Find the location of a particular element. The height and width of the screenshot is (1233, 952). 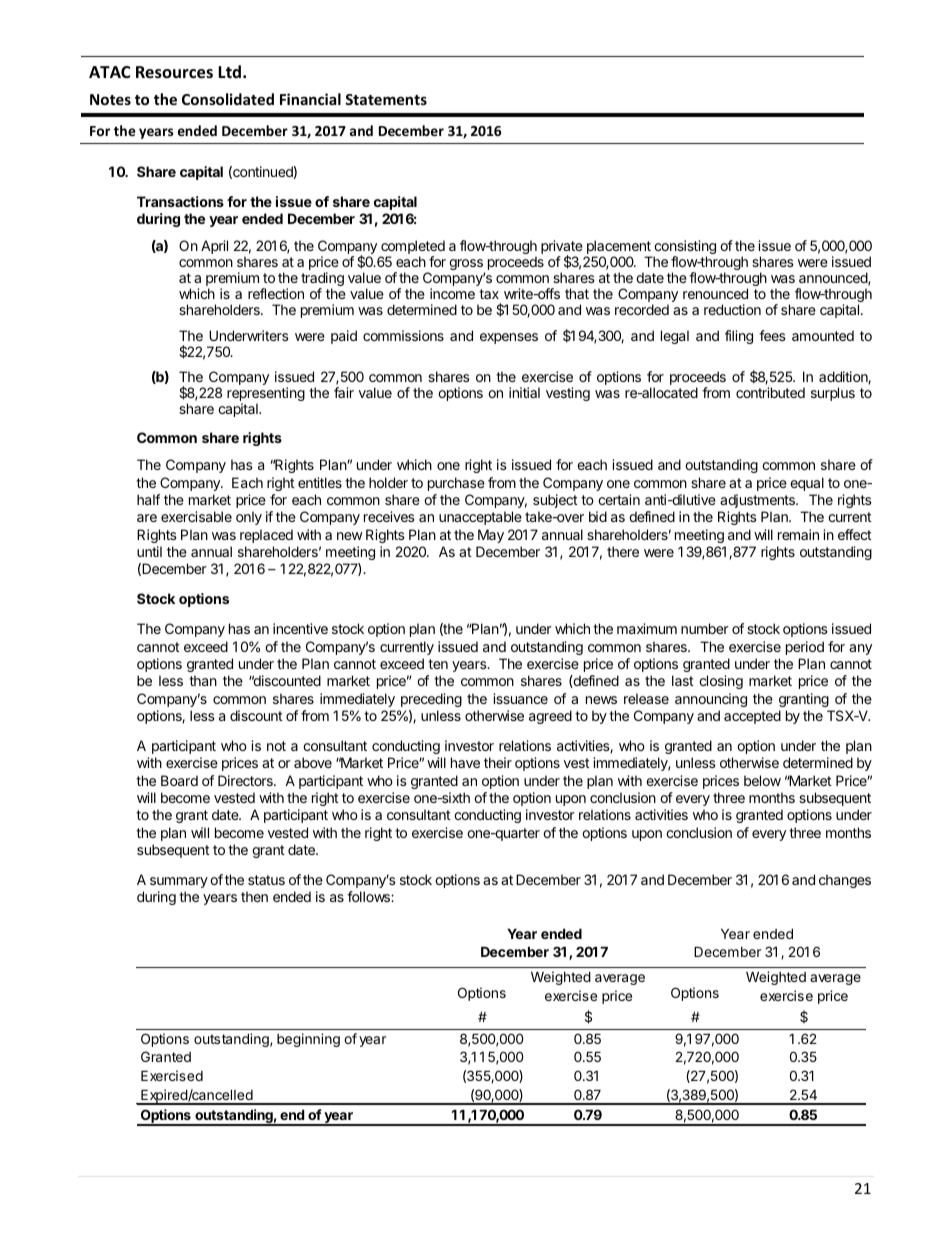

remain is located at coordinates (798, 534).
